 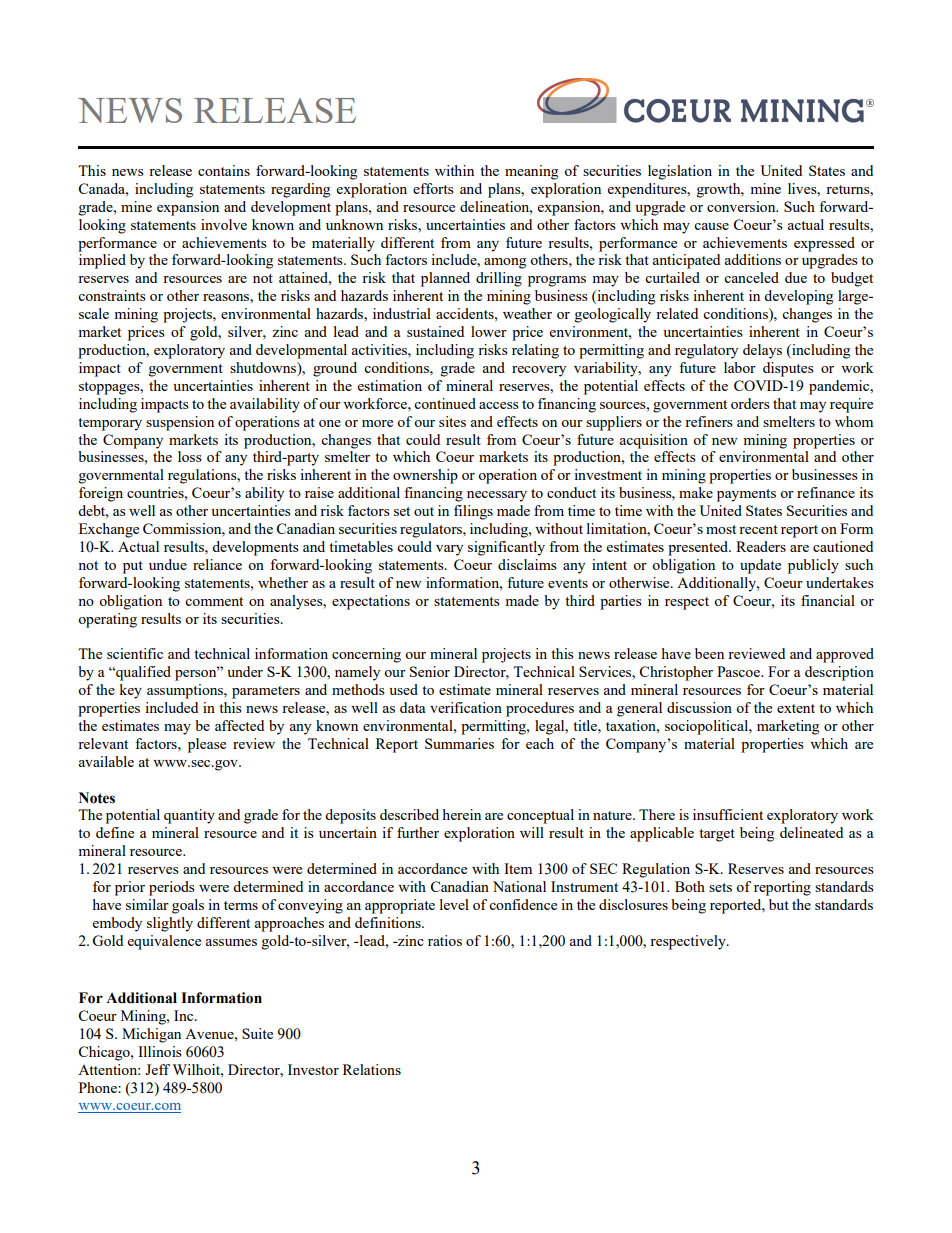 I want to click on loss, so click(x=190, y=456).
